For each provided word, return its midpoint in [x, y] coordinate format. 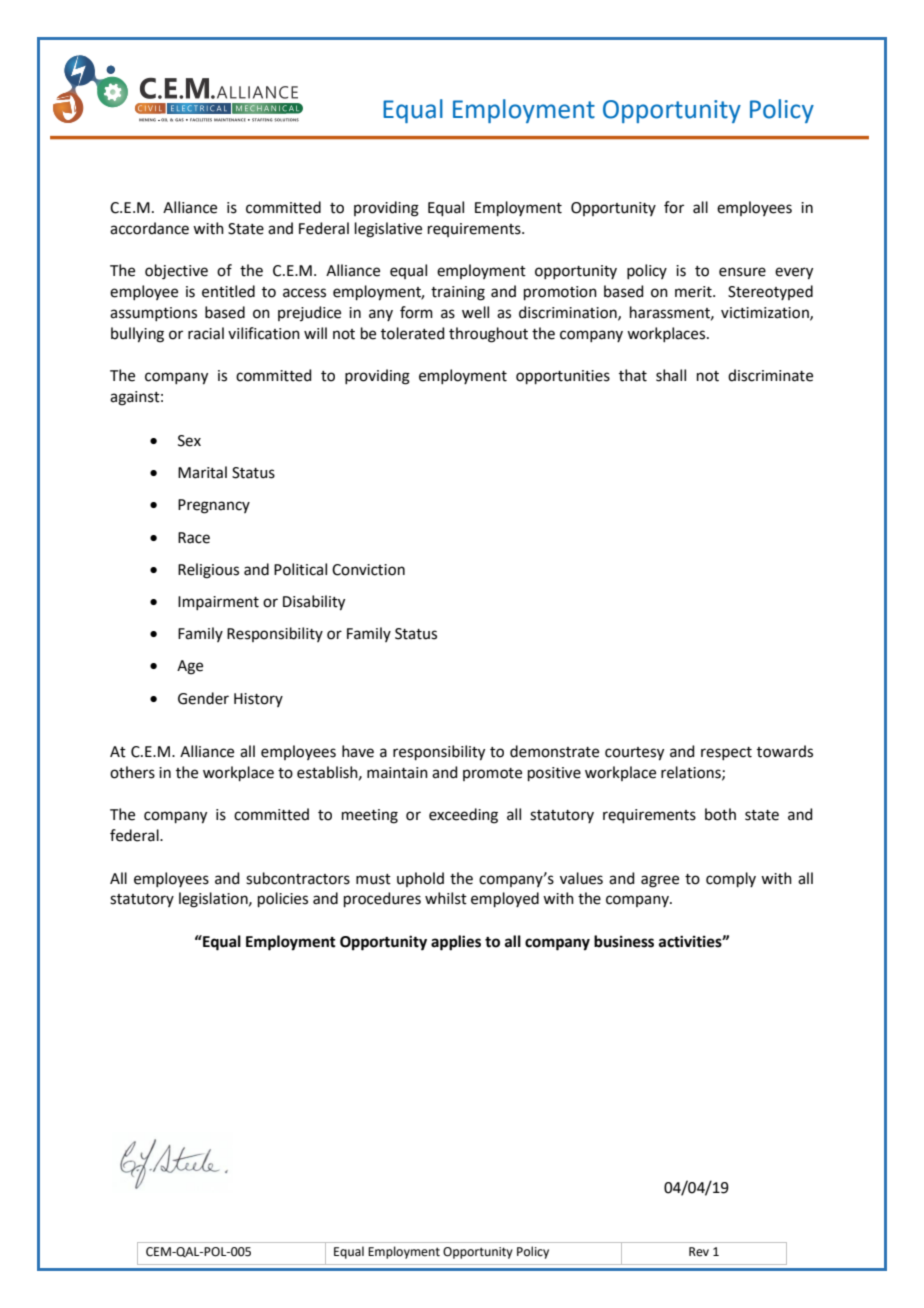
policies [283, 899]
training [458, 293]
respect [726, 753]
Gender [203, 698]
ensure [742, 272]
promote [492, 774]
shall [671, 375]
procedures [382, 899]
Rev [699, 1252]
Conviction [368, 570]
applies [456, 943]
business [624, 941]
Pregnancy [214, 506]
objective [176, 272]
